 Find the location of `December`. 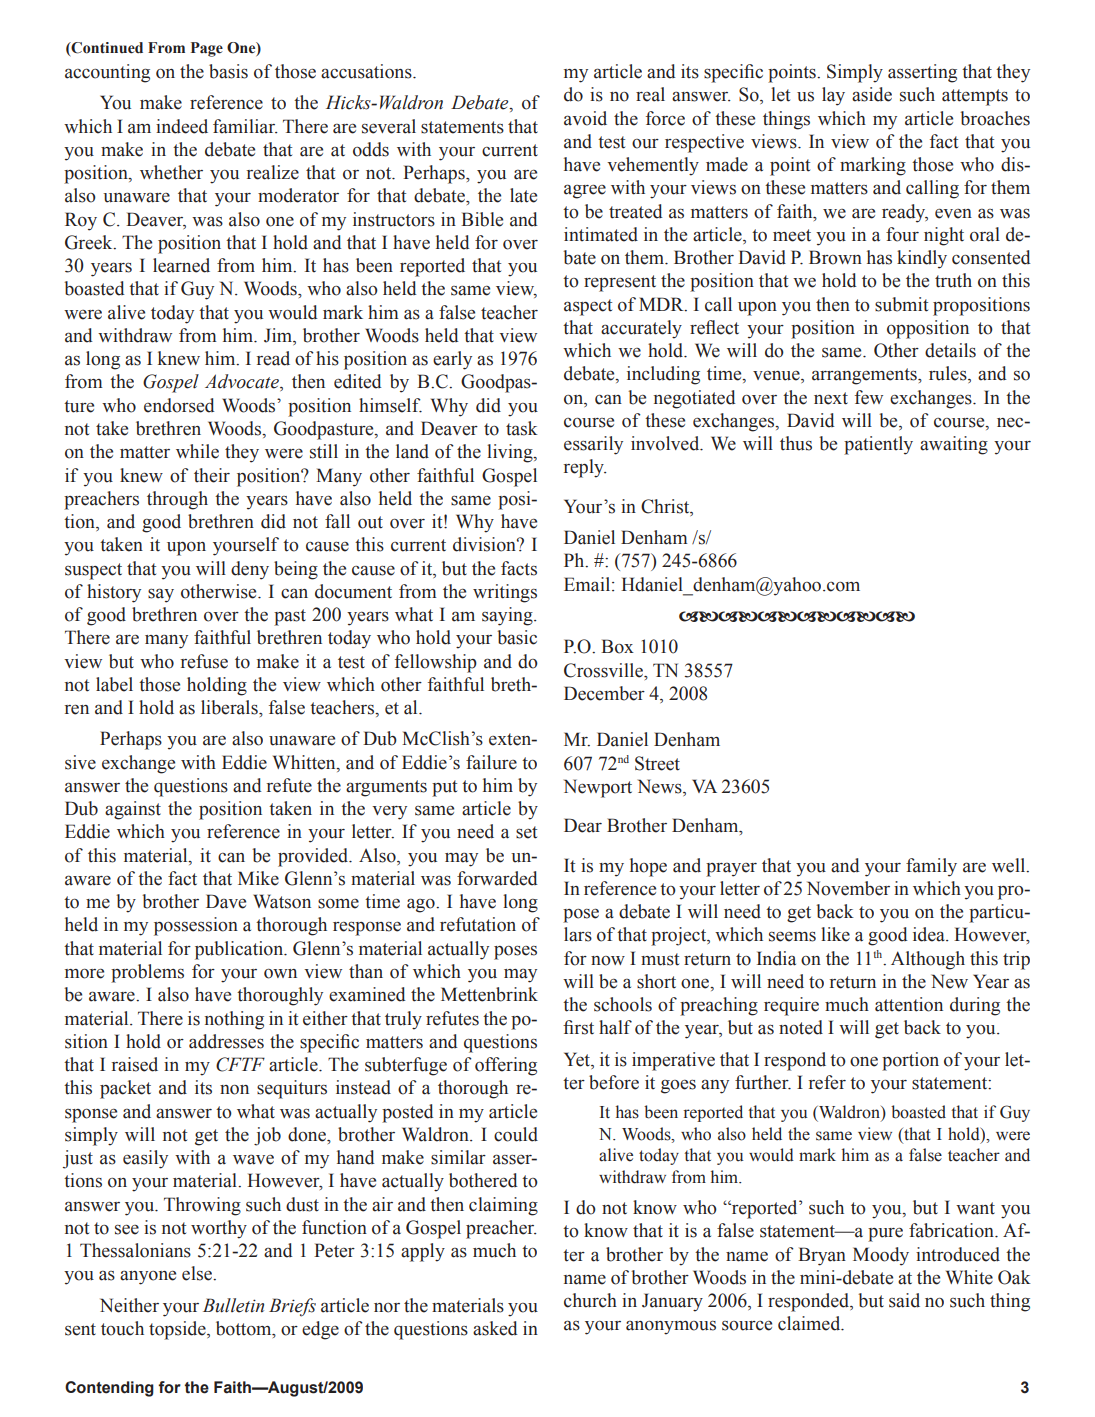

December is located at coordinates (604, 693).
